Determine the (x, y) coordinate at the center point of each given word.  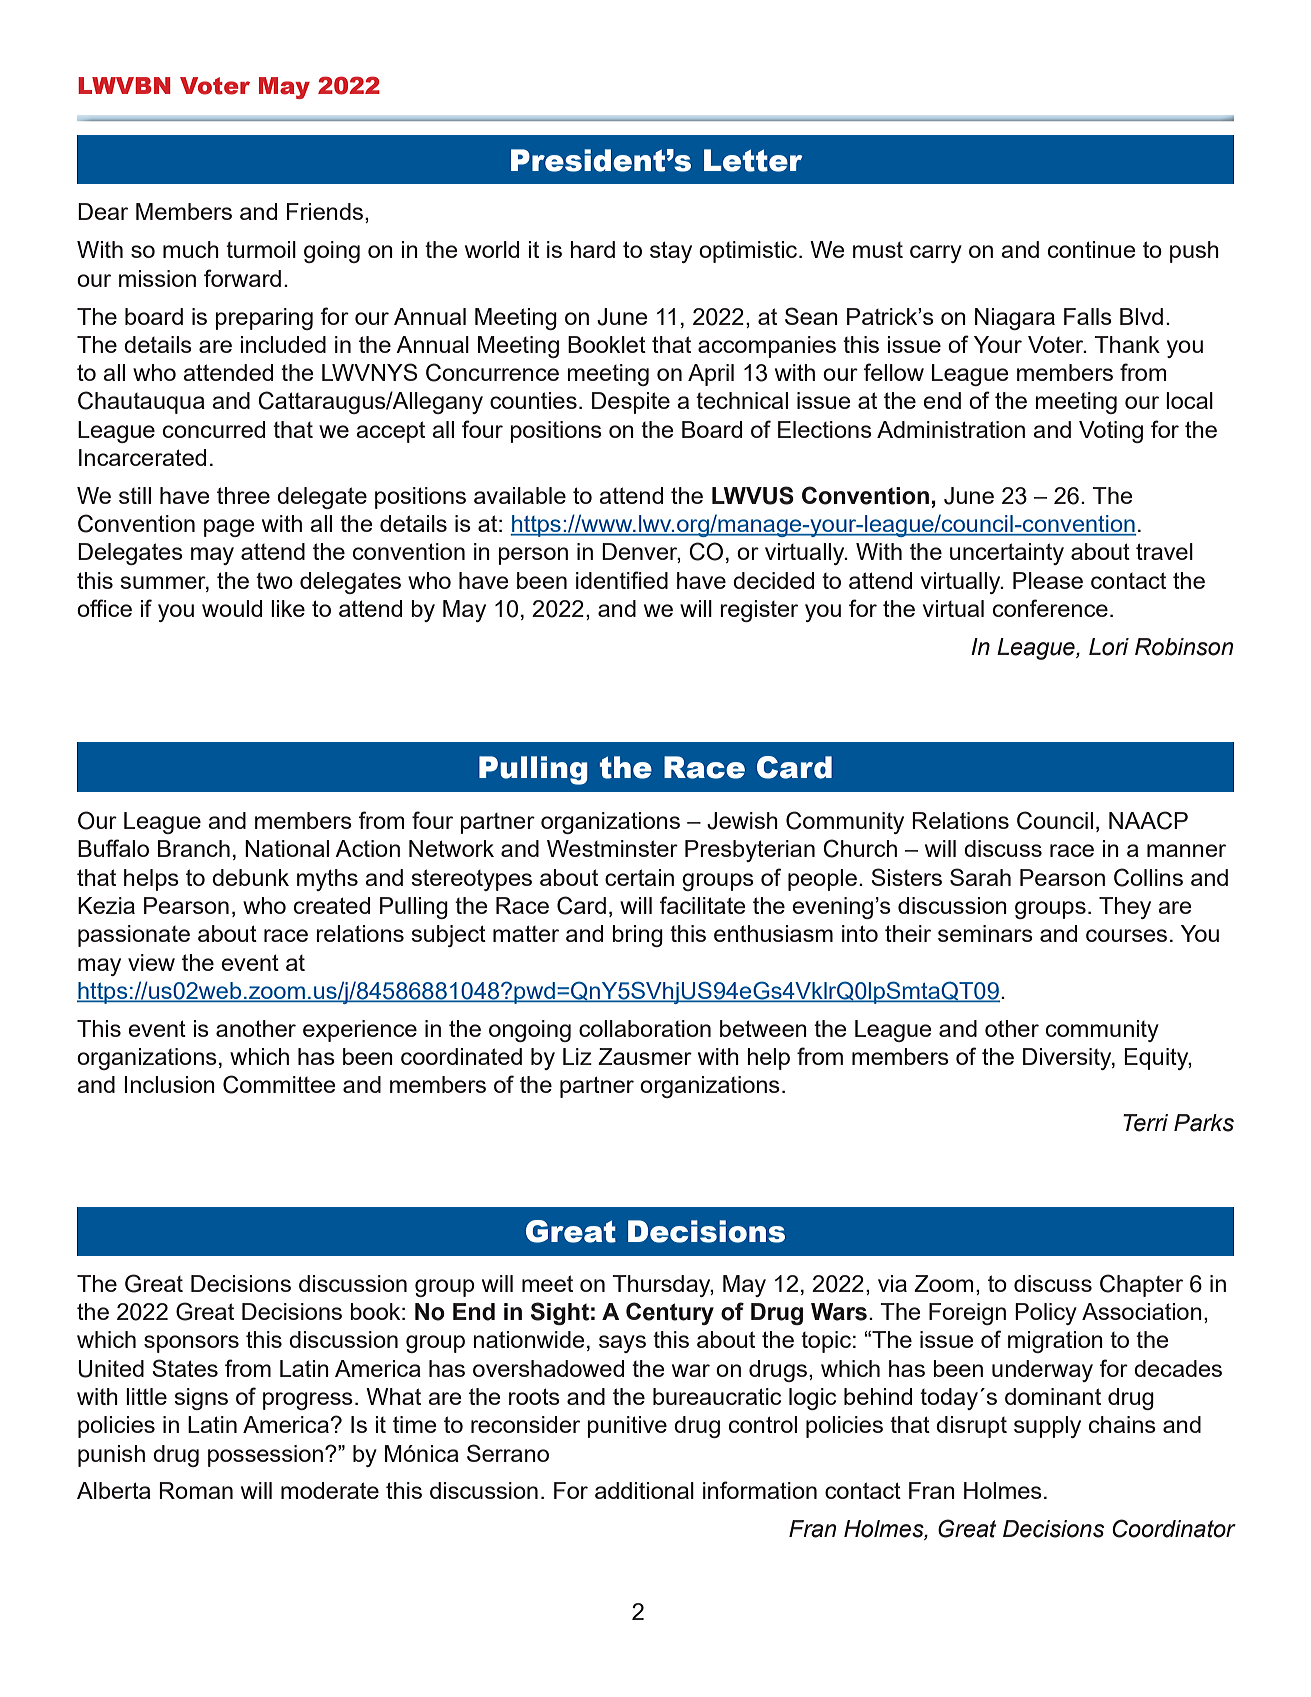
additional (644, 1490)
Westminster (612, 848)
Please (1048, 580)
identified (622, 580)
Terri (1145, 1123)
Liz (577, 1056)
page (229, 528)
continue (1092, 249)
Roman (196, 1490)
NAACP (1148, 820)
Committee (279, 1084)
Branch (194, 848)
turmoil (261, 249)
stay (671, 252)
